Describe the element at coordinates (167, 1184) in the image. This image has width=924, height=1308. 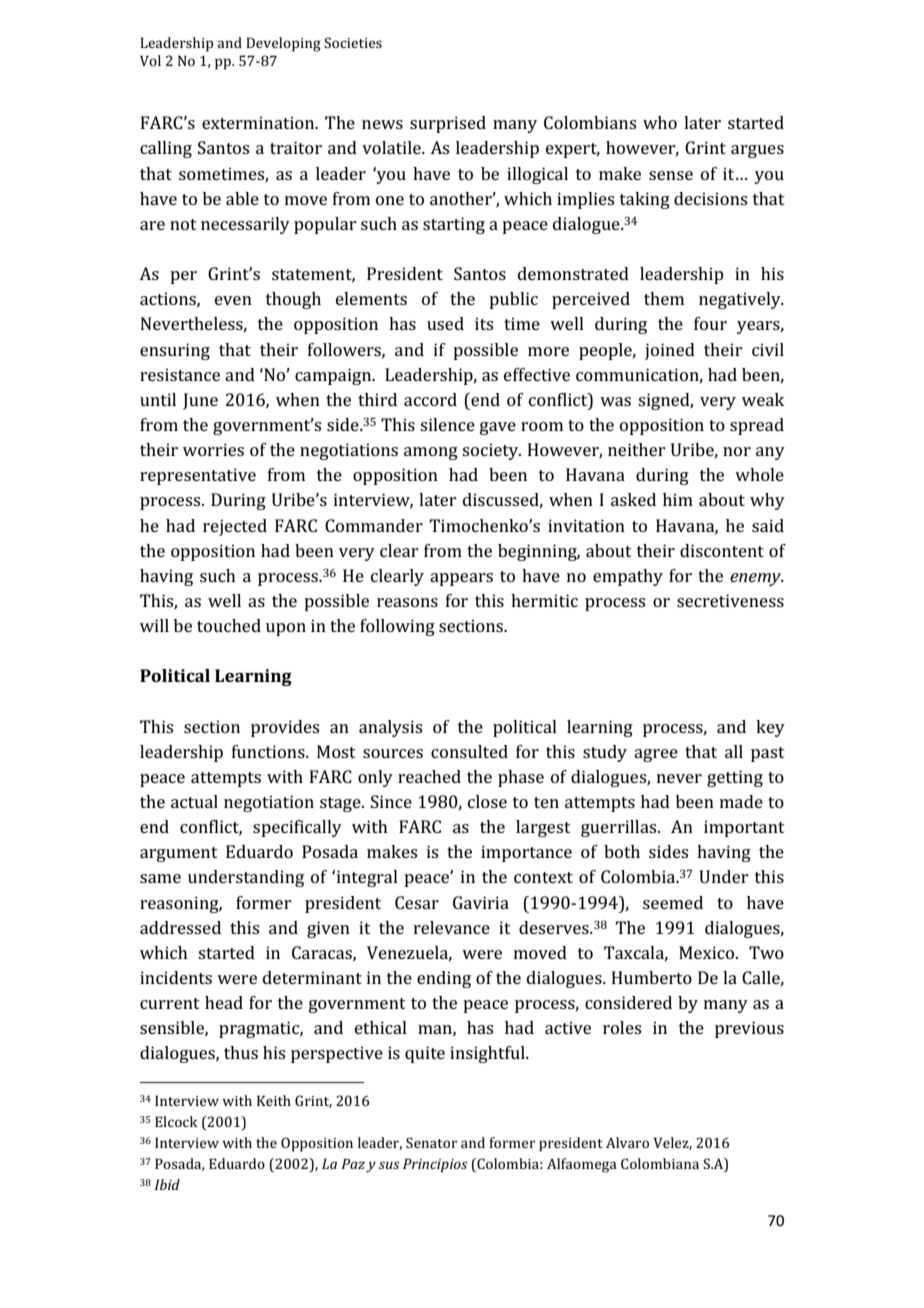
I see `Ibid` at that location.
